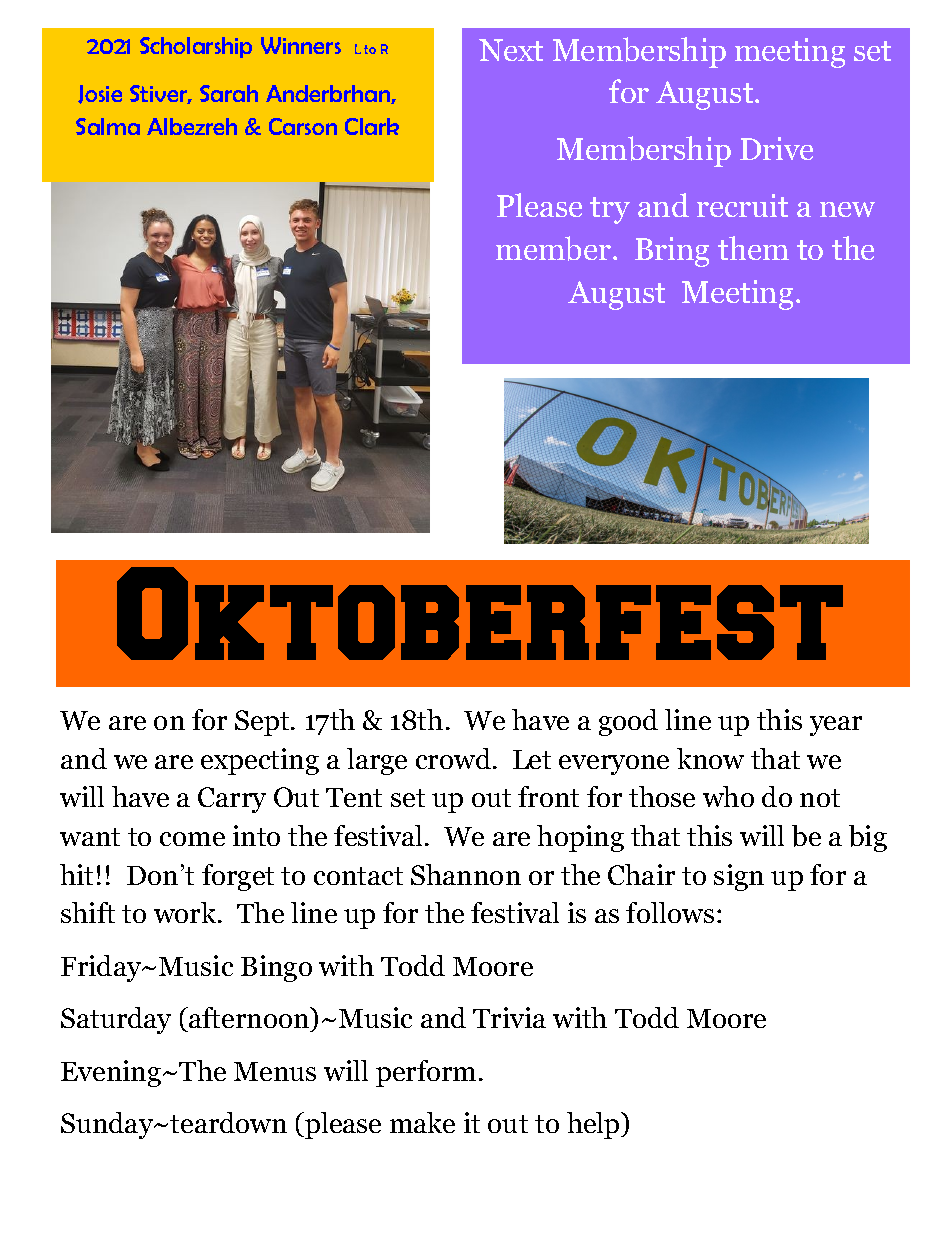  I want to click on Scholarship, so click(196, 47).
